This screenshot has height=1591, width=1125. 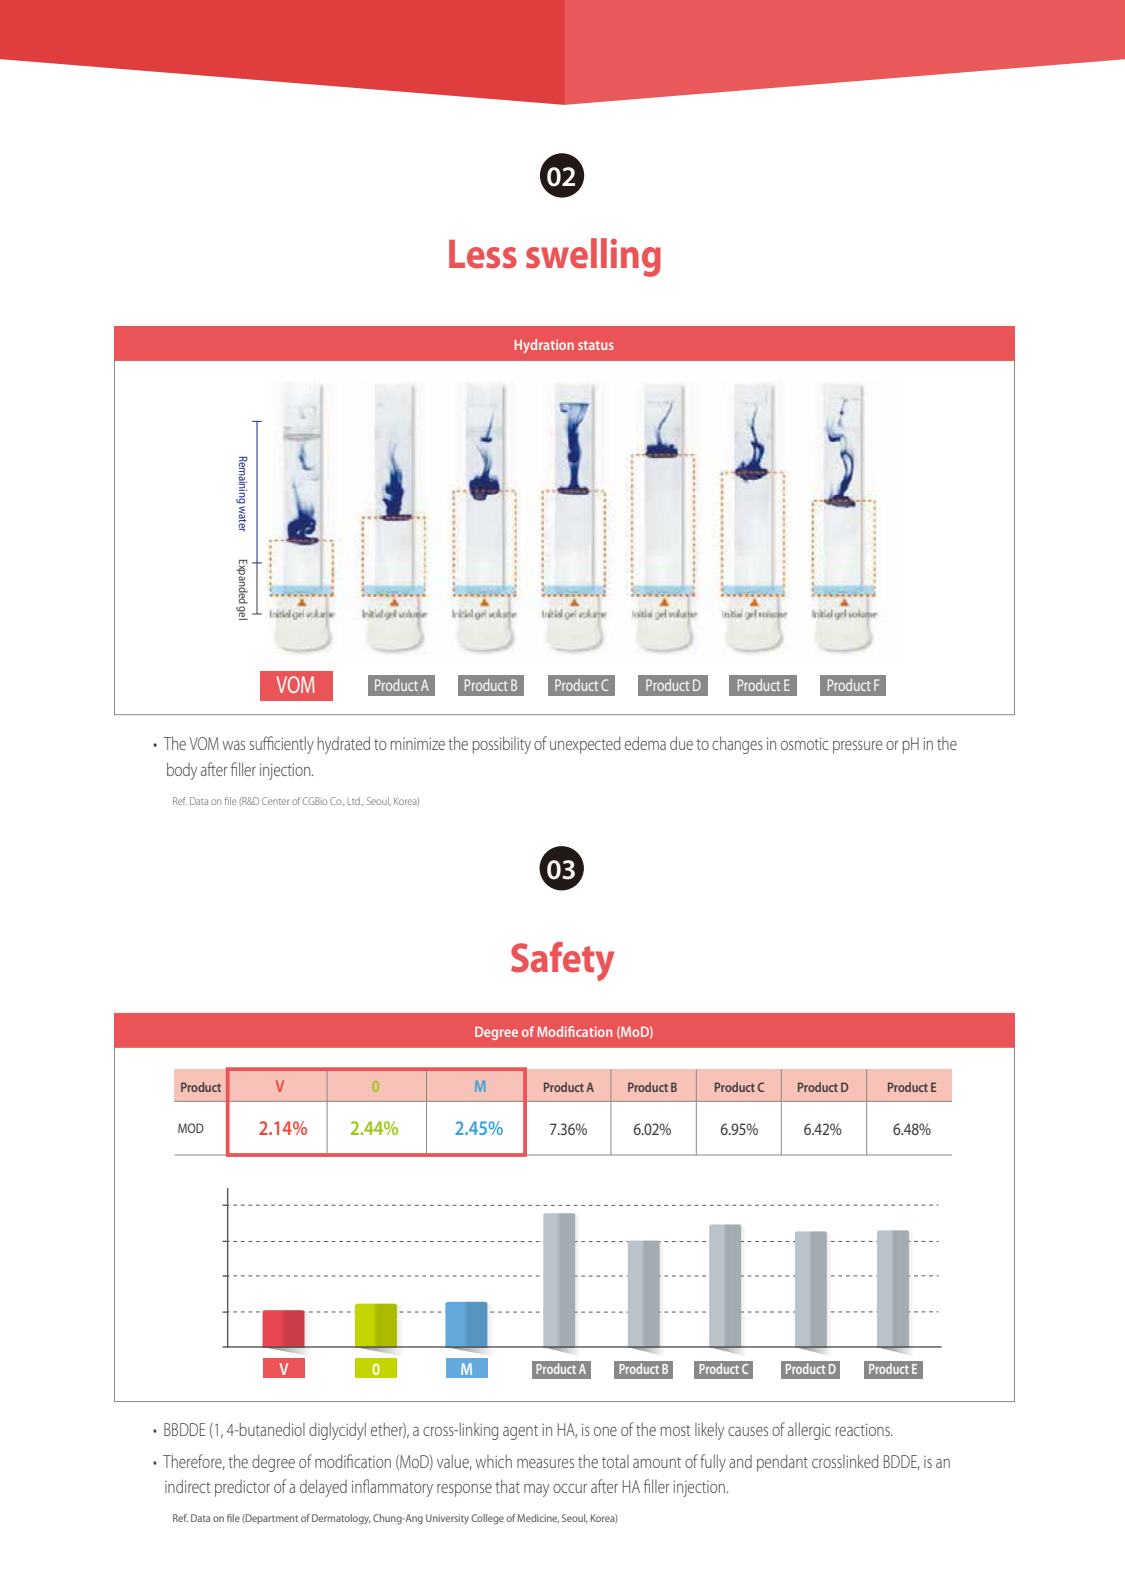 I want to click on Hydration, so click(x=544, y=346).
